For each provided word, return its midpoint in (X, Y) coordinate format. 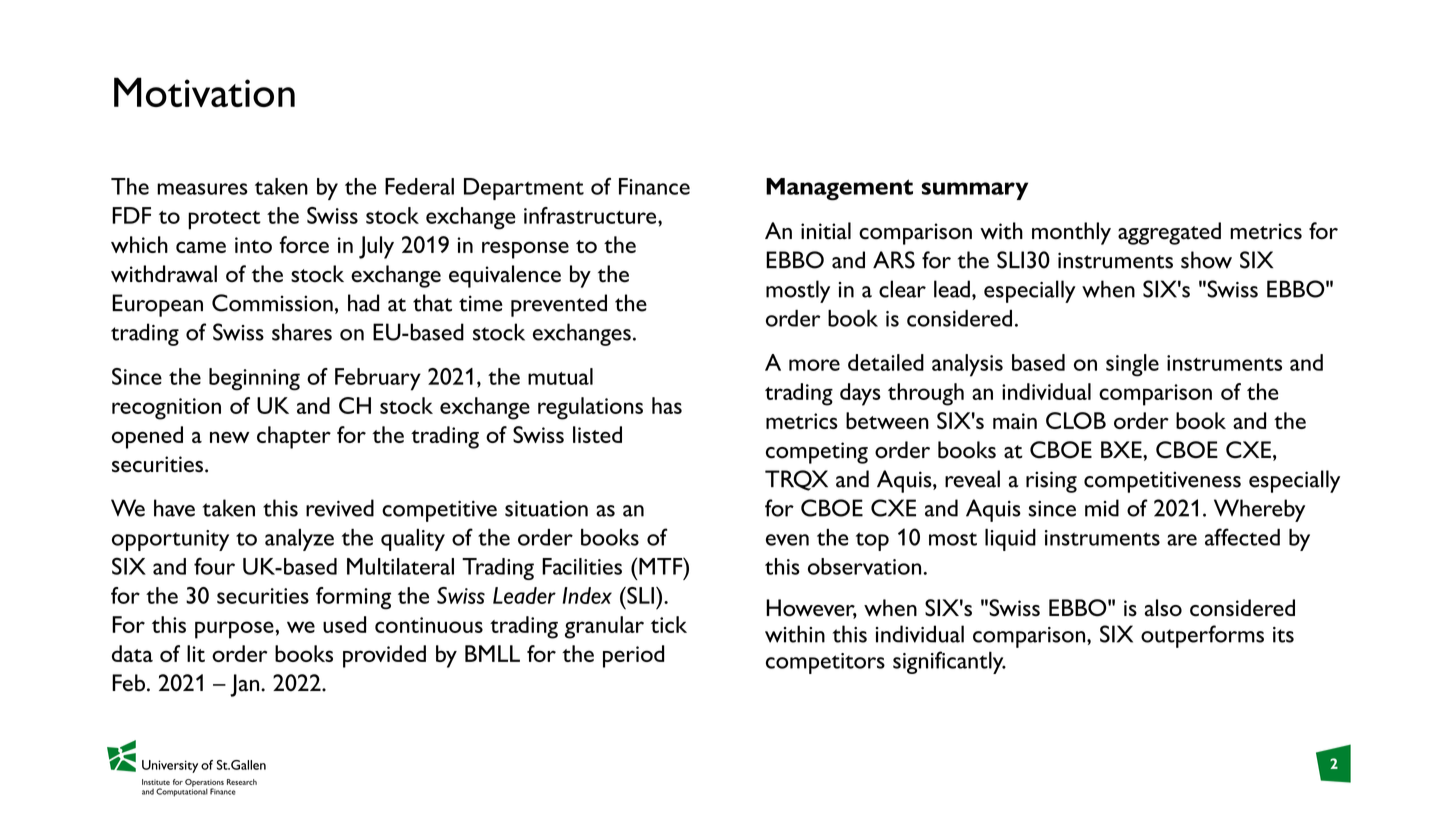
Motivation (204, 92)
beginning (254, 379)
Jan (246, 685)
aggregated (1169, 233)
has (667, 405)
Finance (654, 186)
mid (1102, 508)
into (253, 245)
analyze (299, 540)
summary (975, 191)
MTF (662, 566)
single (1132, 365)
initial (826, 231)
